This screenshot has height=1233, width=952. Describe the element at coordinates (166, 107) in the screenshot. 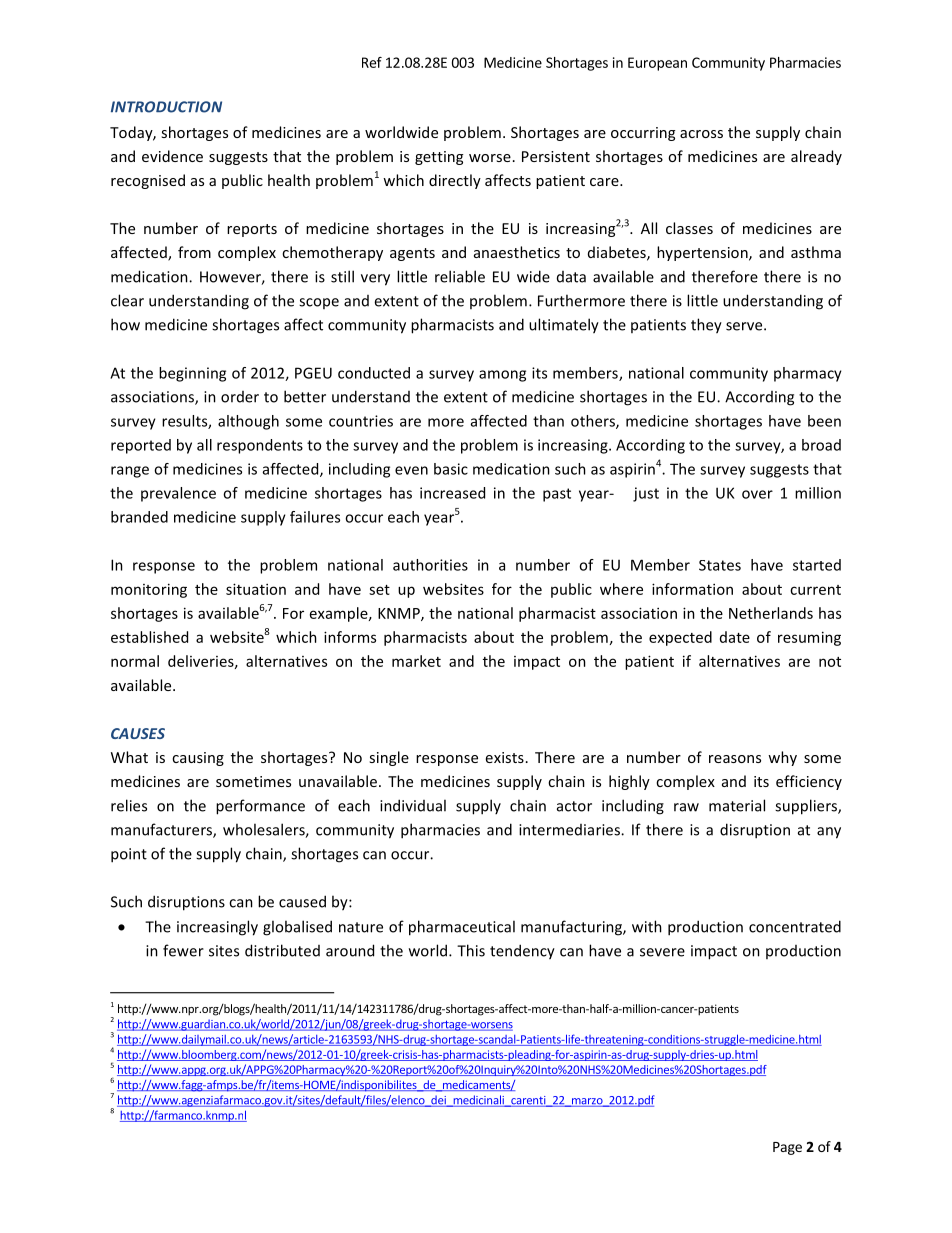

I see `INTRODUCTION` at that location.
